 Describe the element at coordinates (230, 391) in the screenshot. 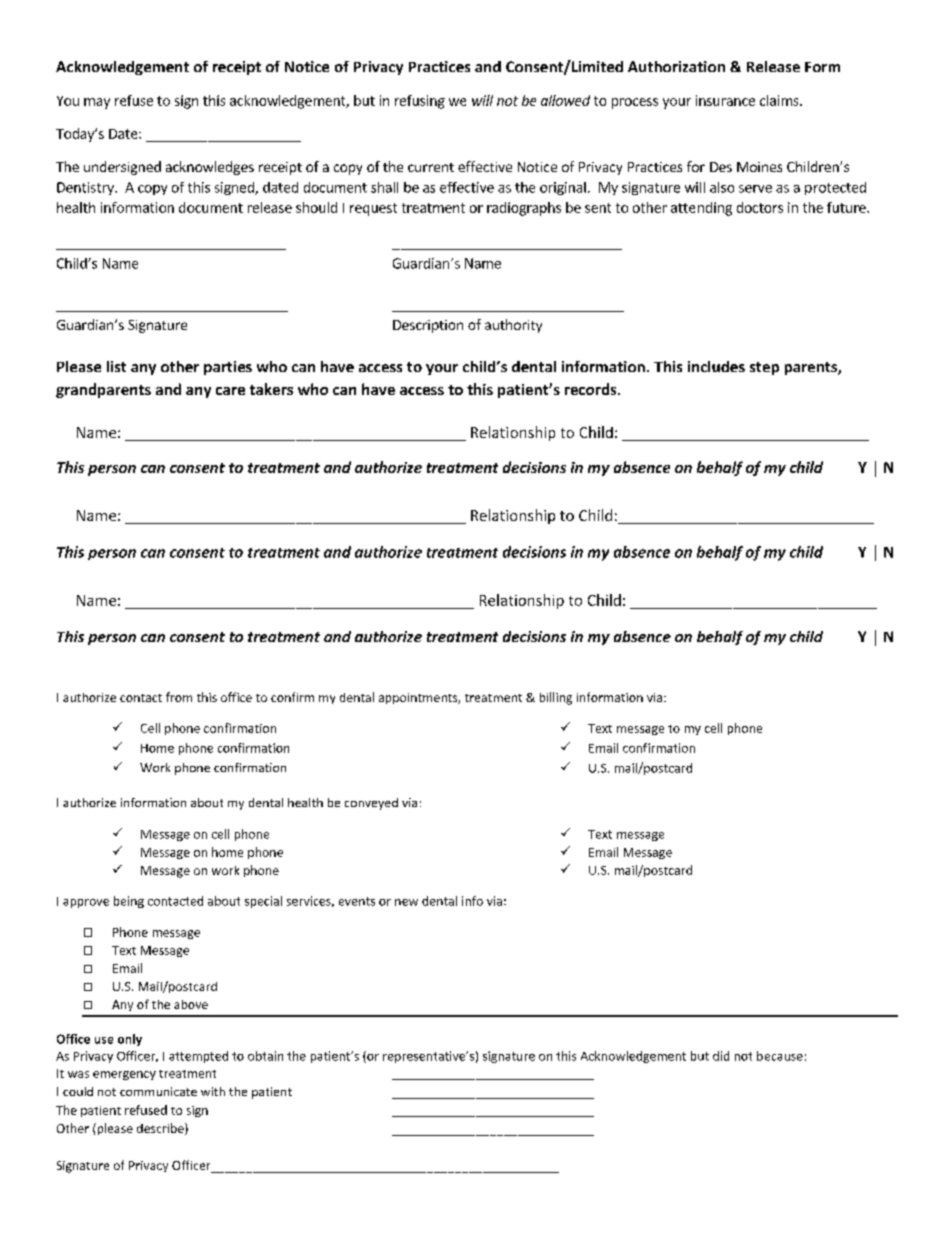

I see `care` at that location.
